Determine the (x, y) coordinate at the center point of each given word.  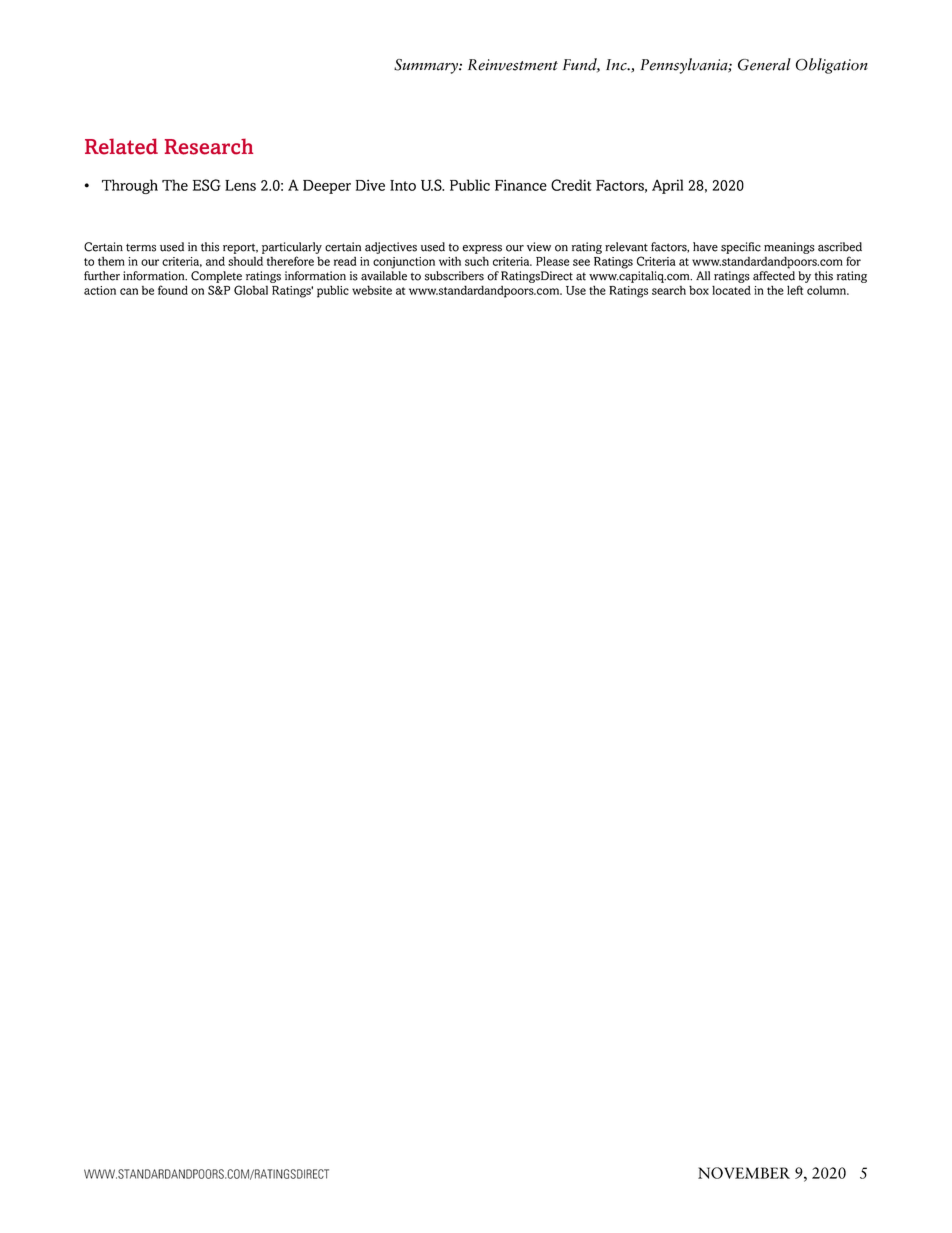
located (731, 290)
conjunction (404, 263)
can (129, 291)
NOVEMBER (744, 1173)
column (828, 290)
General (764, 64)
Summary (427, 66)
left (795, 290)
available (384, 276)
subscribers (454, 276)
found (173, 290)
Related (121, 146)
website (372, 290)
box (699, 290)
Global (251, 290)
